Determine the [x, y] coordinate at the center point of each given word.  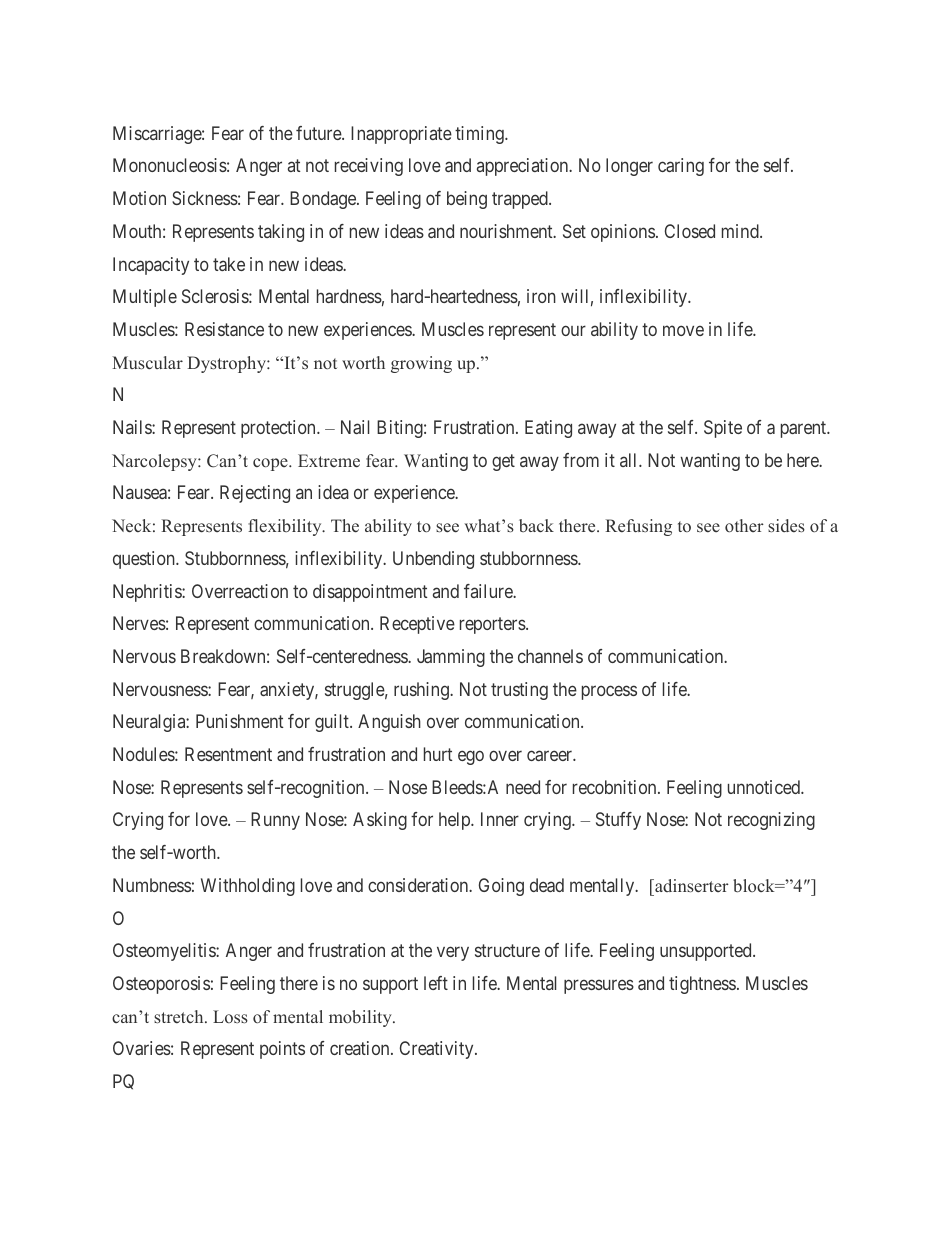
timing [480, 135]
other [744, 525]
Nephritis [148, 593]
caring [681, 167]
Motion [139, 198]
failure [489, 591]
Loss [230, 1017]
